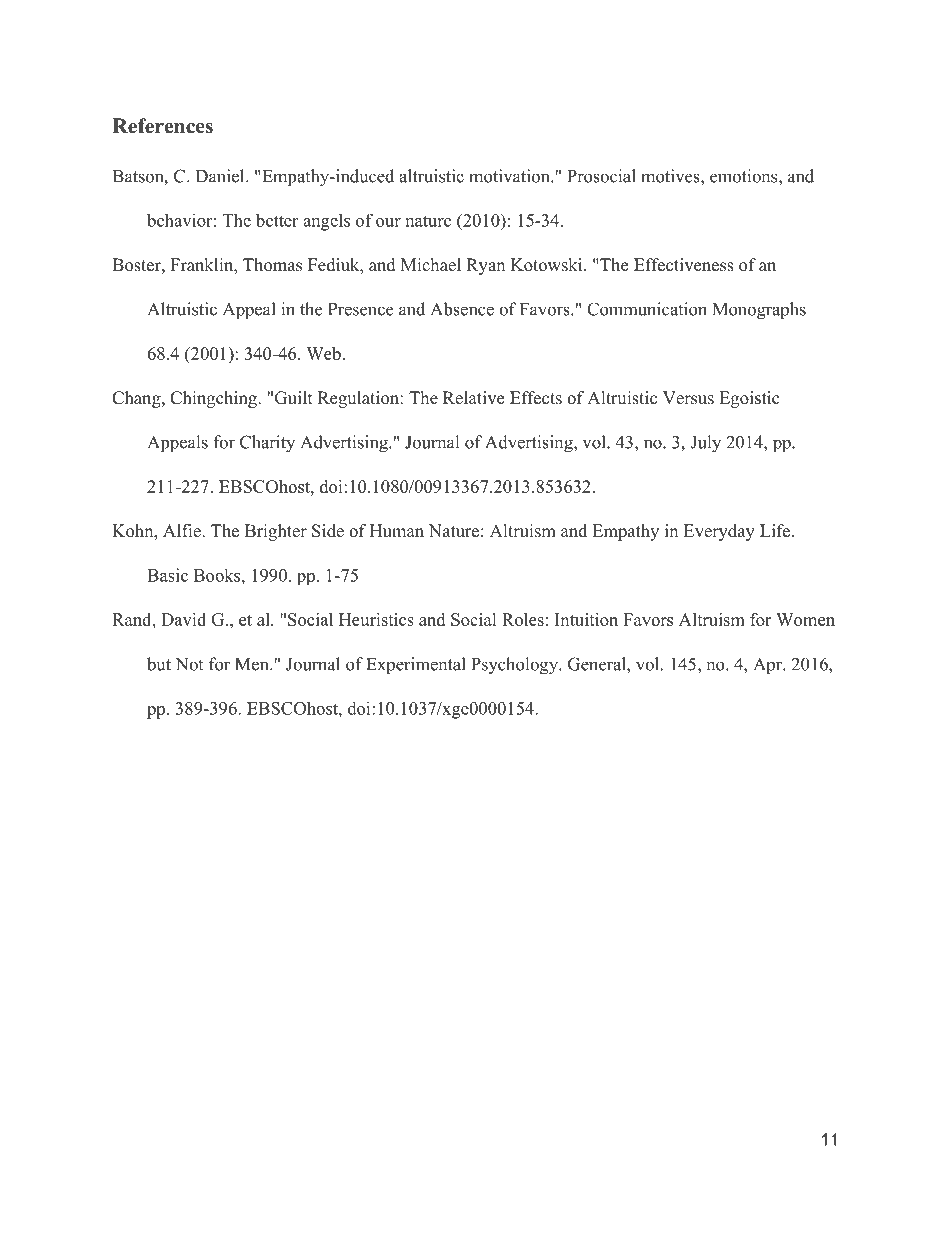 The width and height of the screenshot is (952, 1233). Describe the element at coordinates (323, 353) in the screenshot. I see `Web` at that location.
